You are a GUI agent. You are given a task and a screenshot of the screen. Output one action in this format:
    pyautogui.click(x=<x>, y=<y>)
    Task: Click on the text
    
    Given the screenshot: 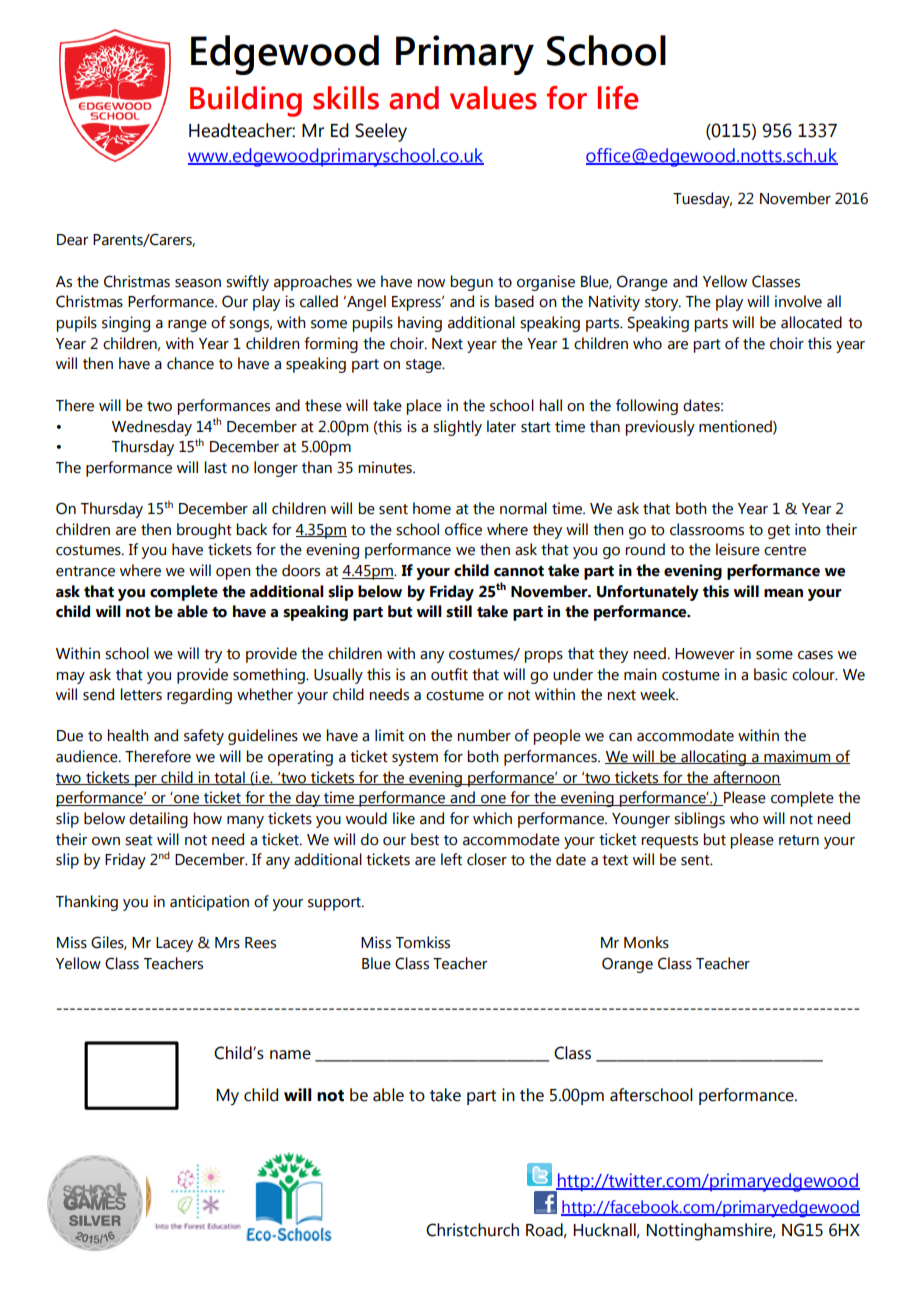 What is the action you would take?
    pyautogui.click(x=615, y=860)
